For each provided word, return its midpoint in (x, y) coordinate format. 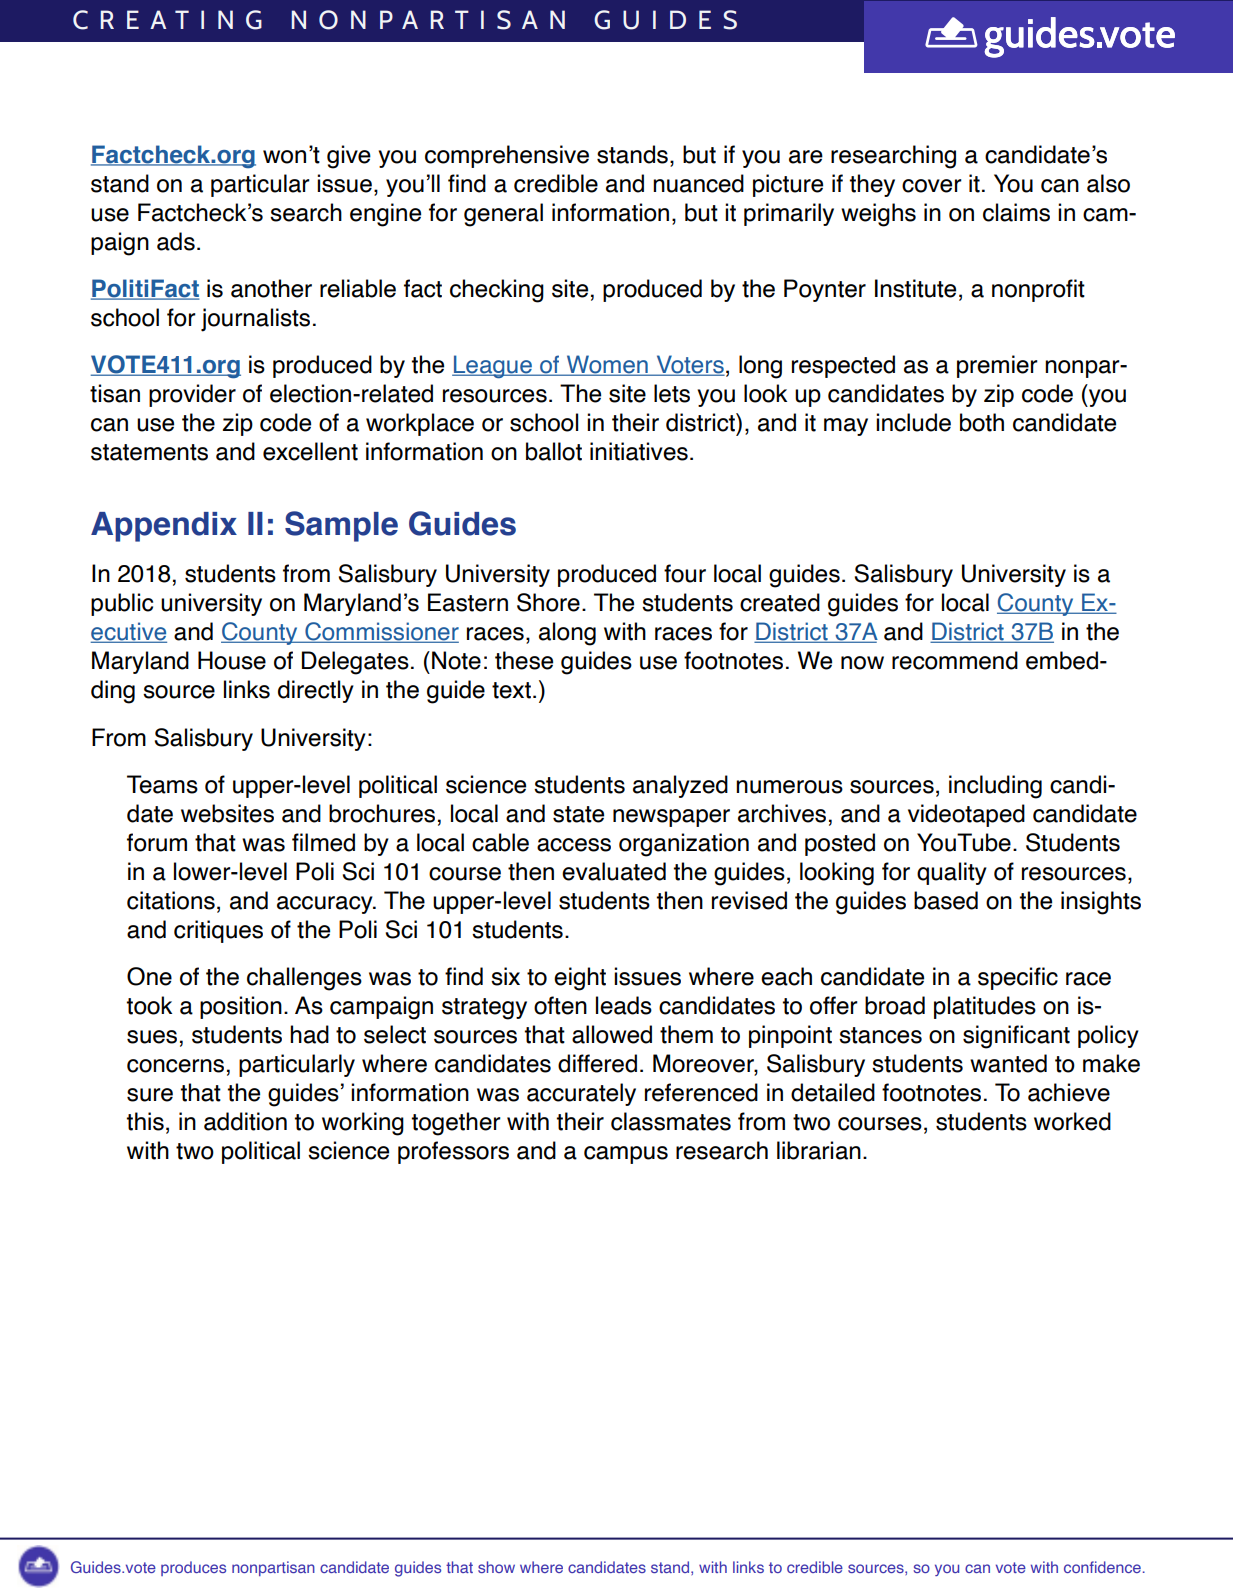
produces (193, 1568)
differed (597, 1063)
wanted (1008, 1063)
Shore (548, 602)
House (232, 660)
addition (245, 1121)
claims (1016, 212)
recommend (955, 660)
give (349, 157)
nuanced (698, 183)
